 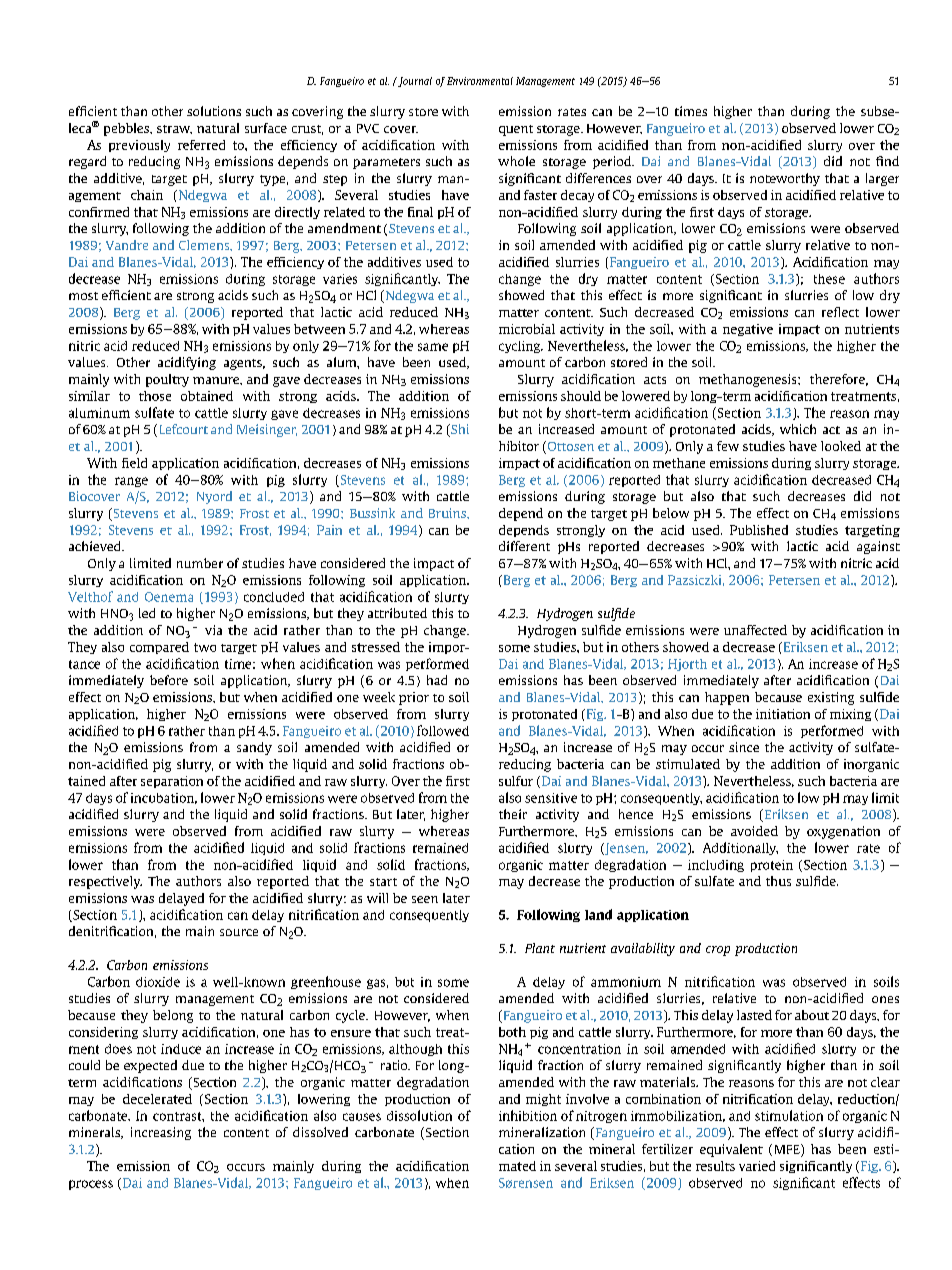 I want to click on whole, so click(x=516, y=161).
